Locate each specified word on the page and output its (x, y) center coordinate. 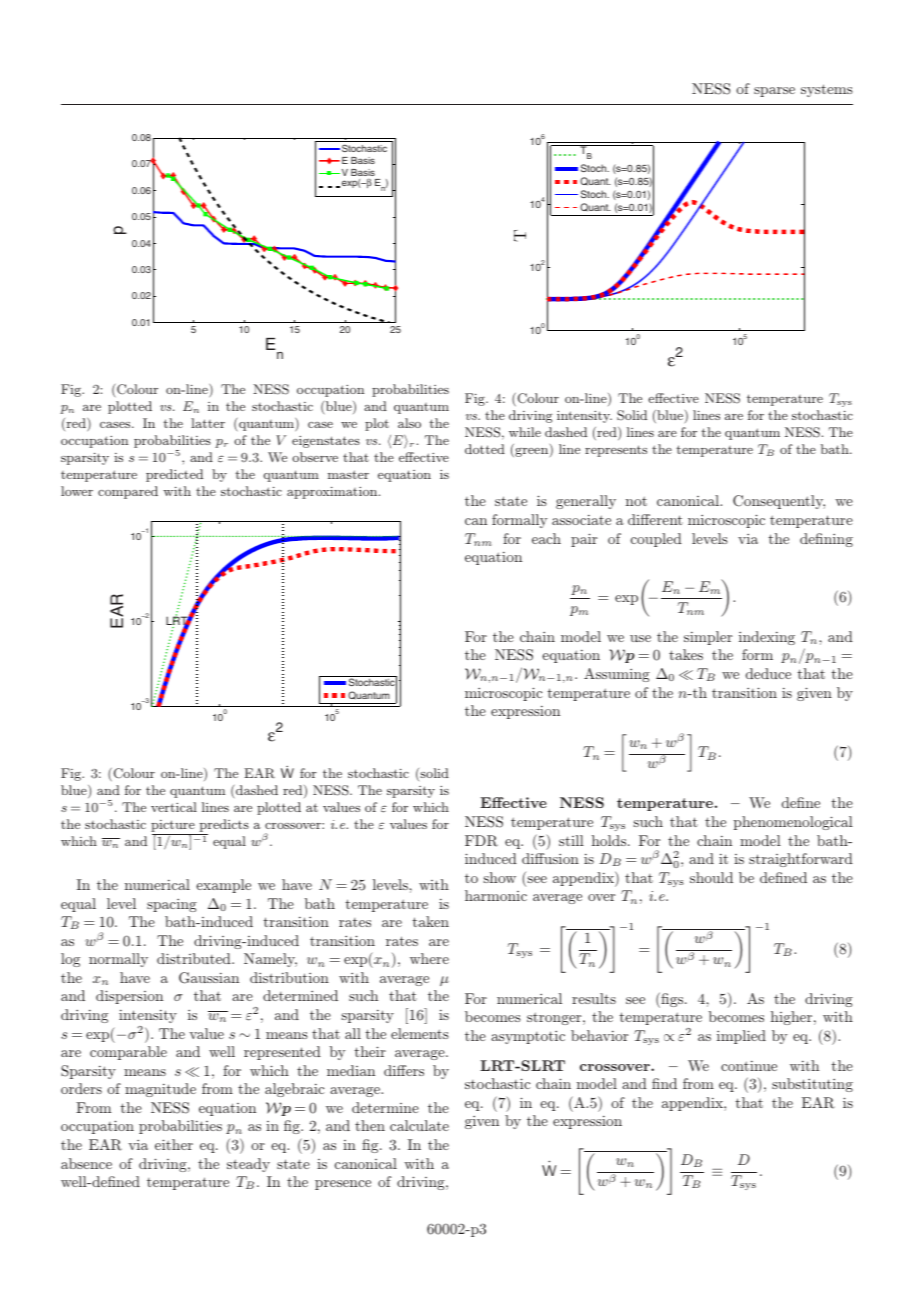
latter (208, 423)
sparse (774, 92)
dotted (485, 449)
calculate (419, 1125)
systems (827, 90)
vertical (174, 807)
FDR (481, 841)
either (174, 1144)
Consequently (779, 502)
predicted (174, 475)
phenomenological (793, 823)
